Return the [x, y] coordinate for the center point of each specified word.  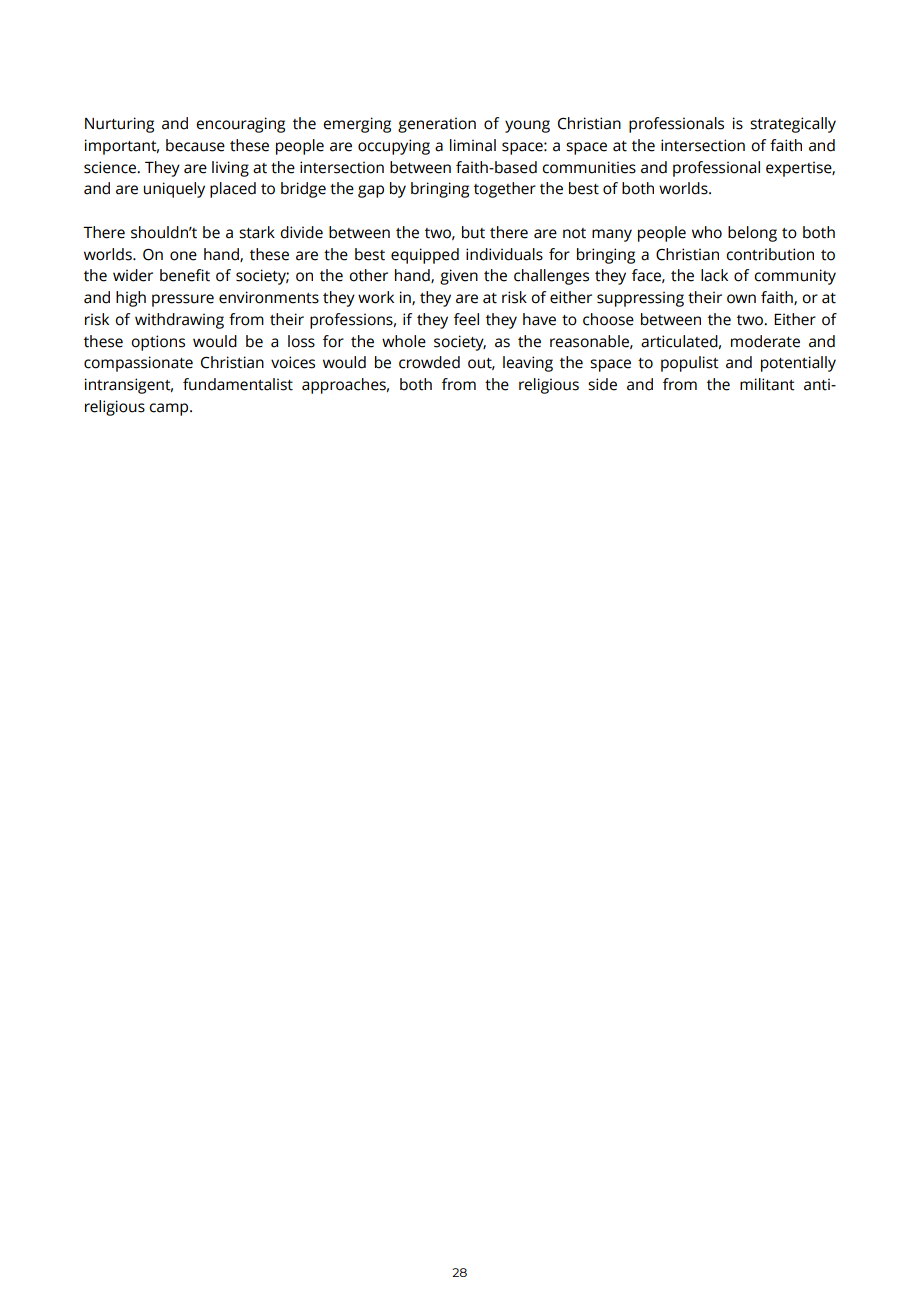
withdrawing [179, 321]
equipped [425, 256]
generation [437, 125]
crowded [429, 362]
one [183, 256]
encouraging [240, 125]
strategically [793, 125]
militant [767, 384]
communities [589, 167]
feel [466, 319]
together [505, 190]
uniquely [174, 190]
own [741, 299]
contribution [770, 254]
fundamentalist [238, 384]
